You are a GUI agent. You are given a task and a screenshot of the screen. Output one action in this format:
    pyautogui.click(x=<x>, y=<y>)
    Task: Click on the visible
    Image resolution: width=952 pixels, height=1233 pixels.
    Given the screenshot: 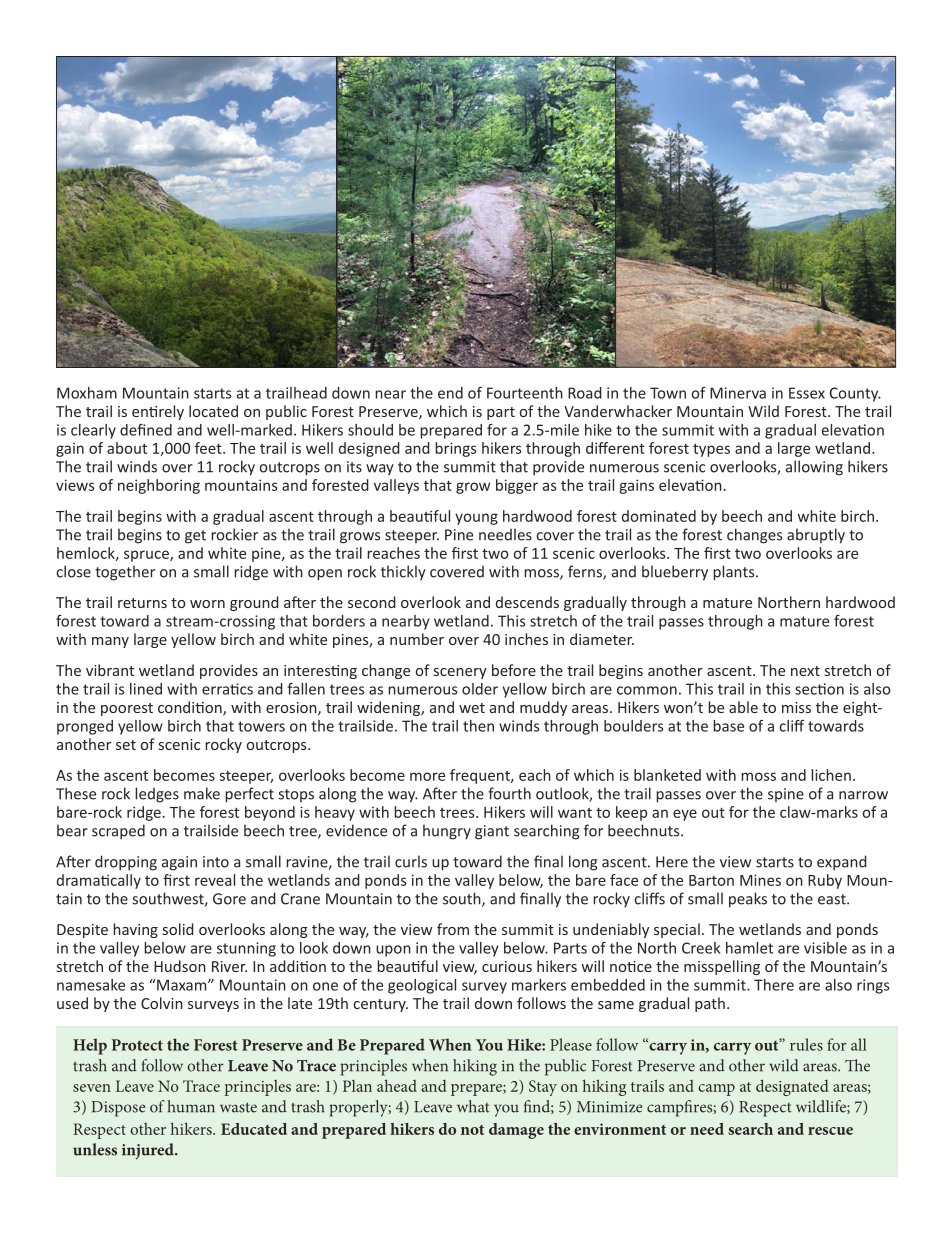 What is the action you would take?
    pyautogui.click(x=825, y=948)
